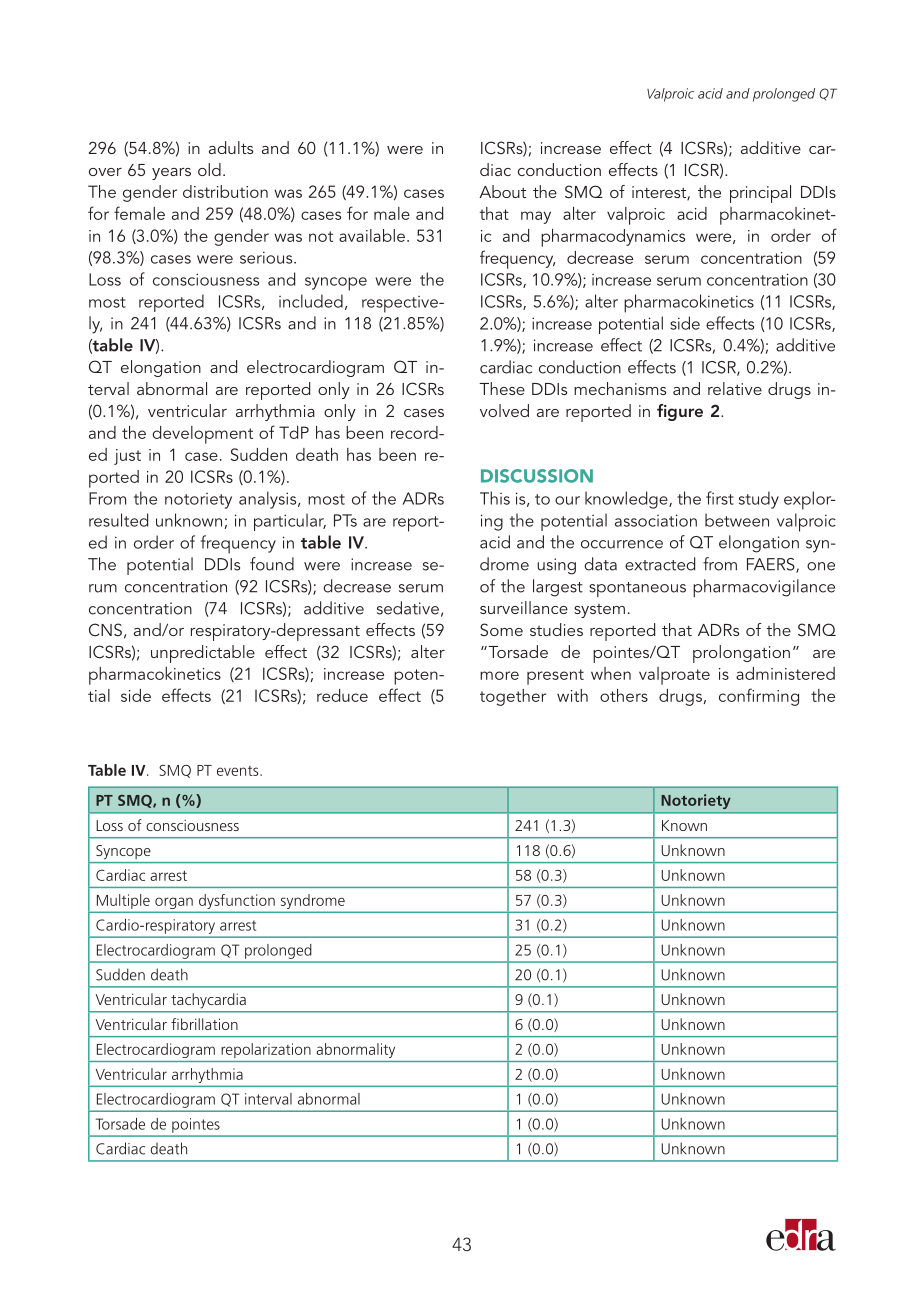  What do you see at coordinates (408, 608) in the screenshot?
I see `sedative` at bounding box center [408, 608].
